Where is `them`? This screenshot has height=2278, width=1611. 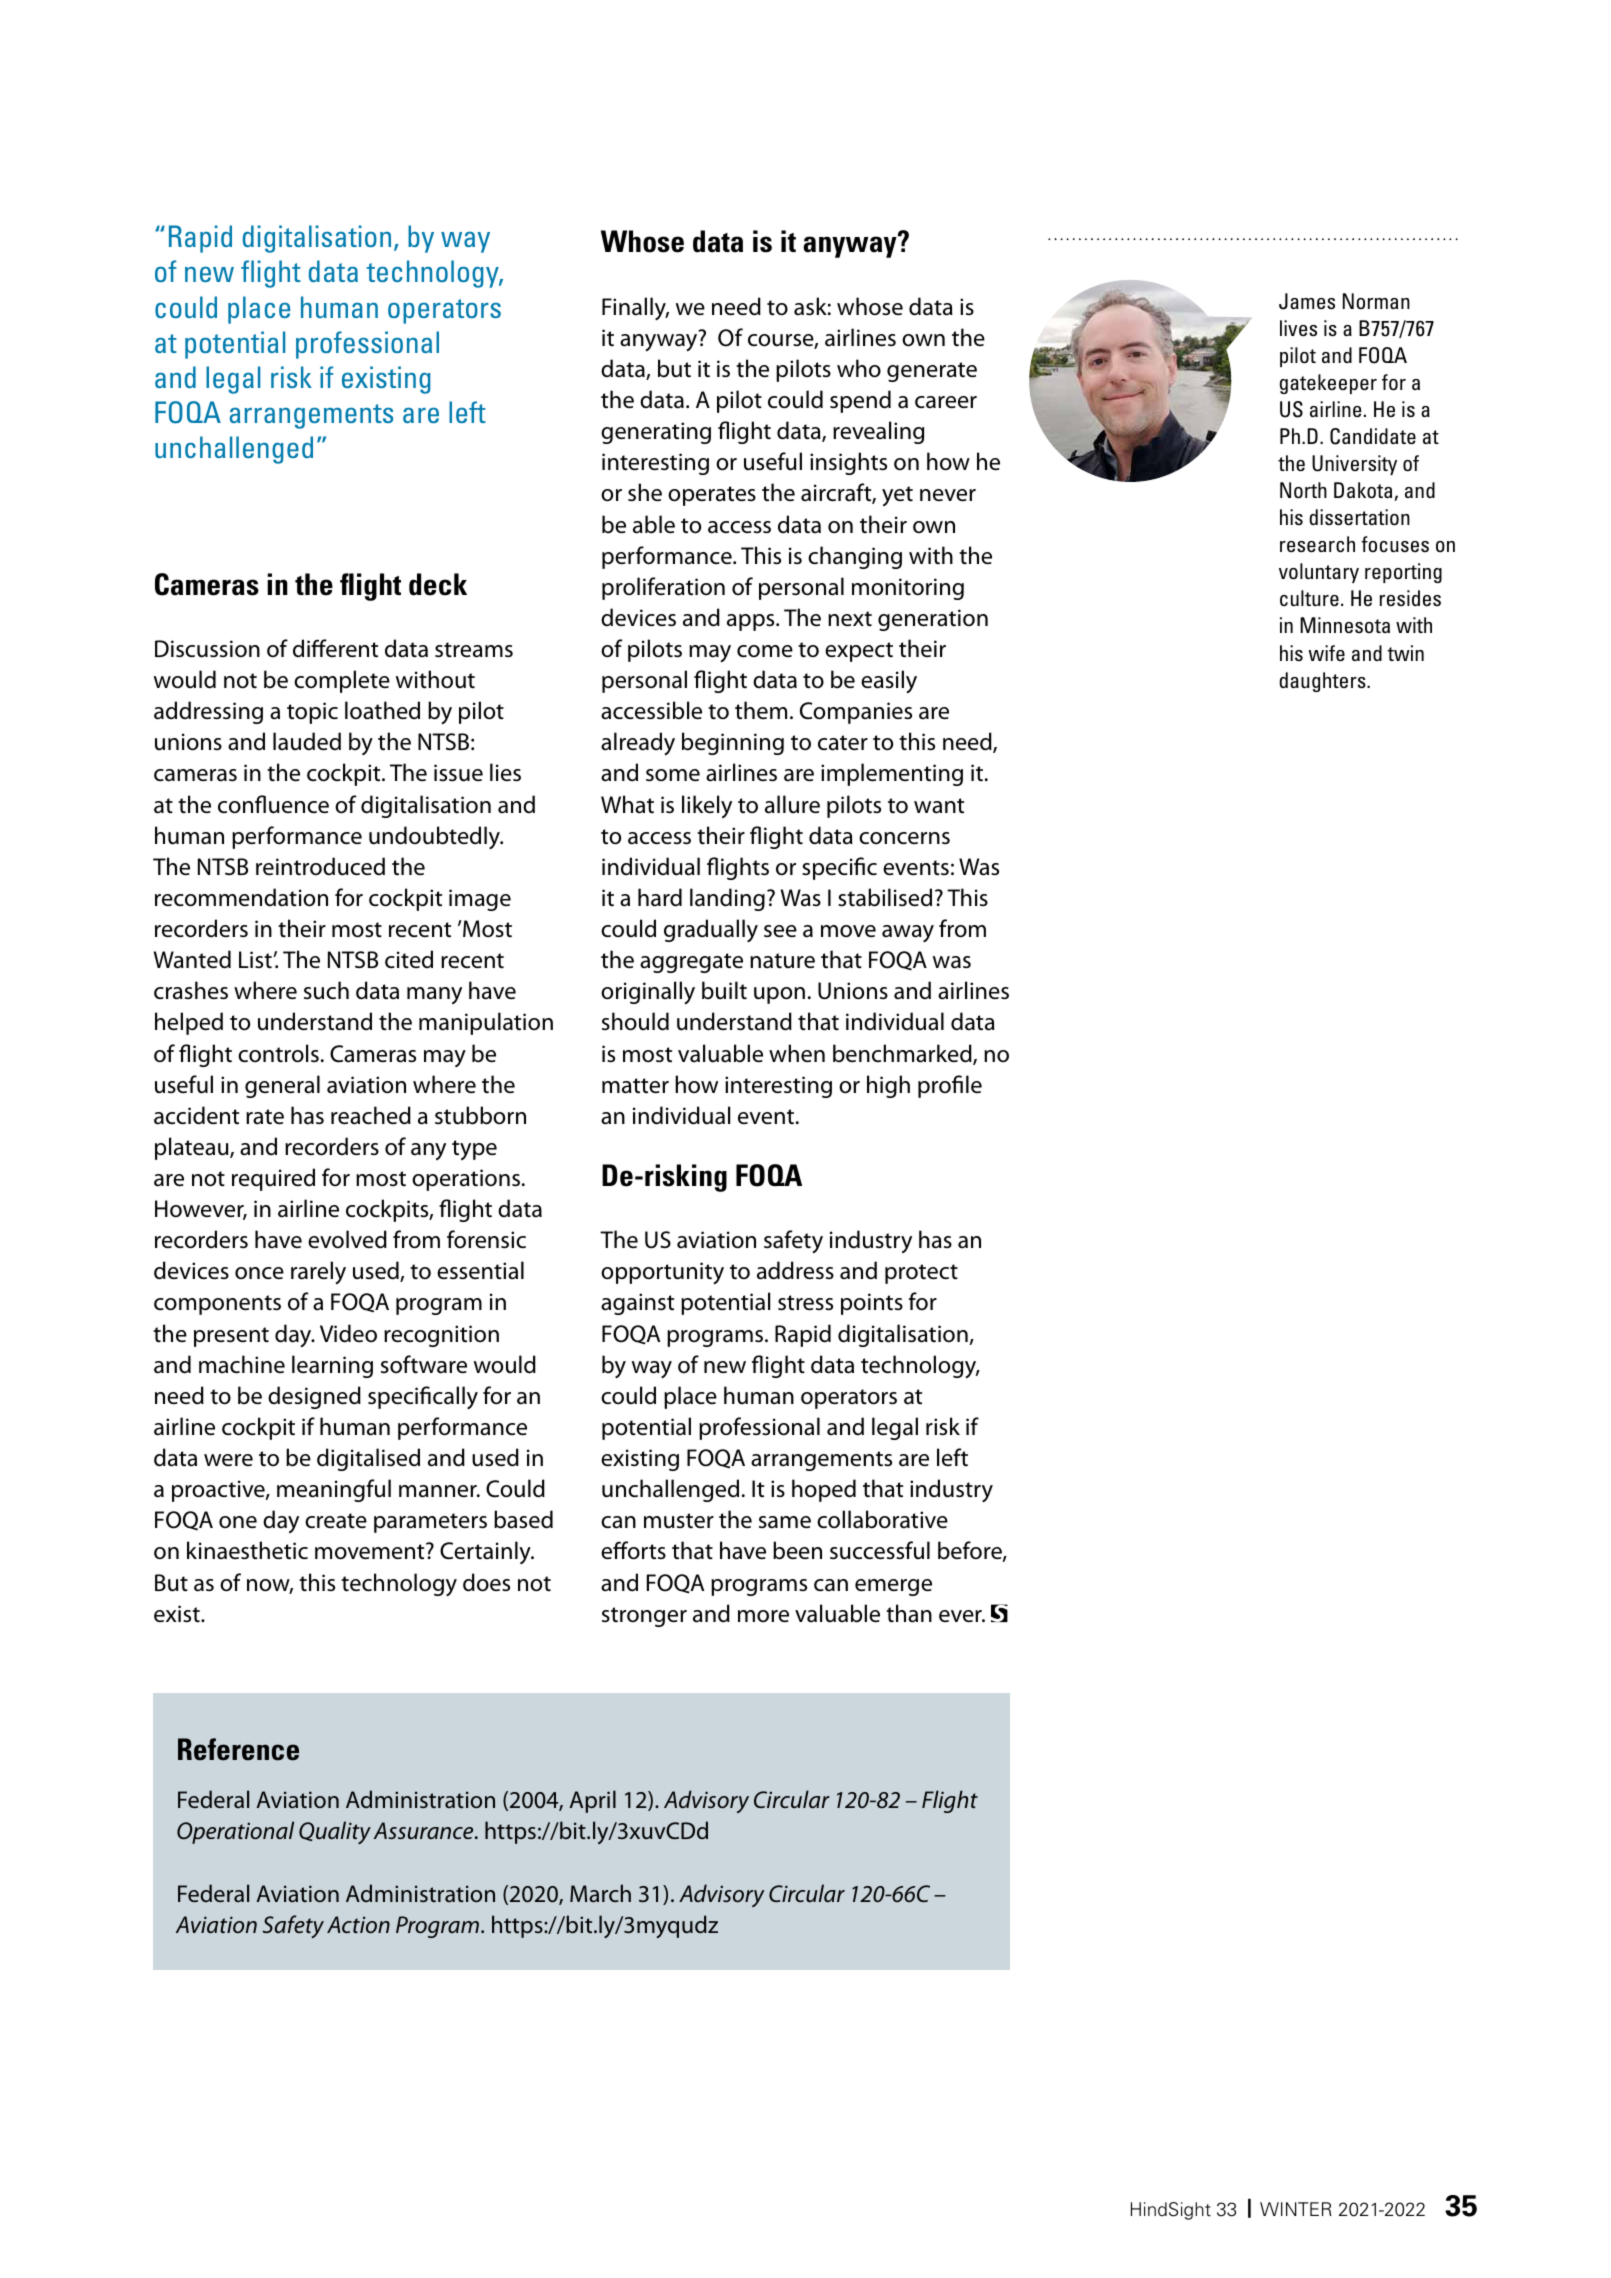
them is located at coordinates (761, 710).
